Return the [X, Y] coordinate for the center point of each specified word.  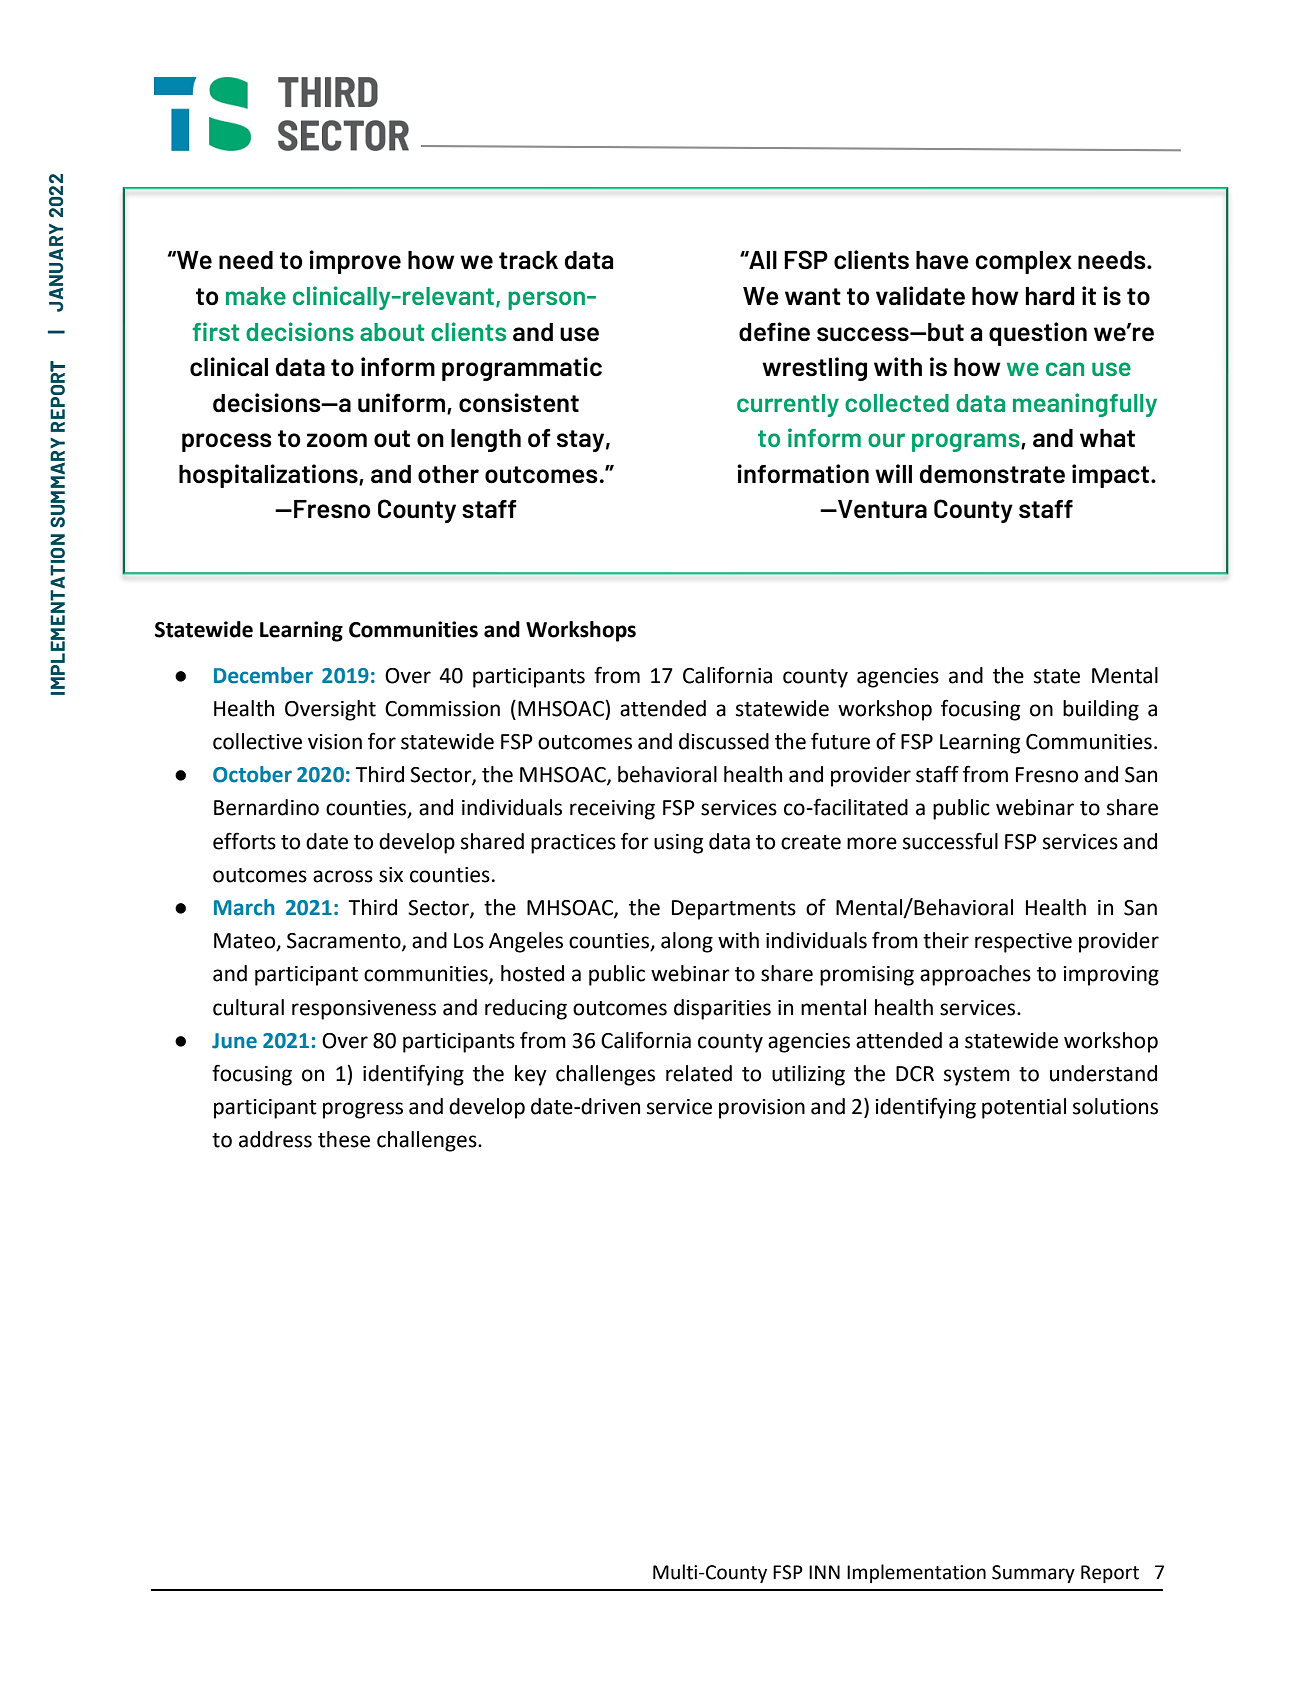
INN [824, 1572]
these [344, 1139]
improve [355, 262]
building [1101, 710]
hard [1050, 296]
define [774, 332]
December [263, 675]
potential [1024, 1108]
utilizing [808, 1075]
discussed [724, 741]
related [699, 1073]
